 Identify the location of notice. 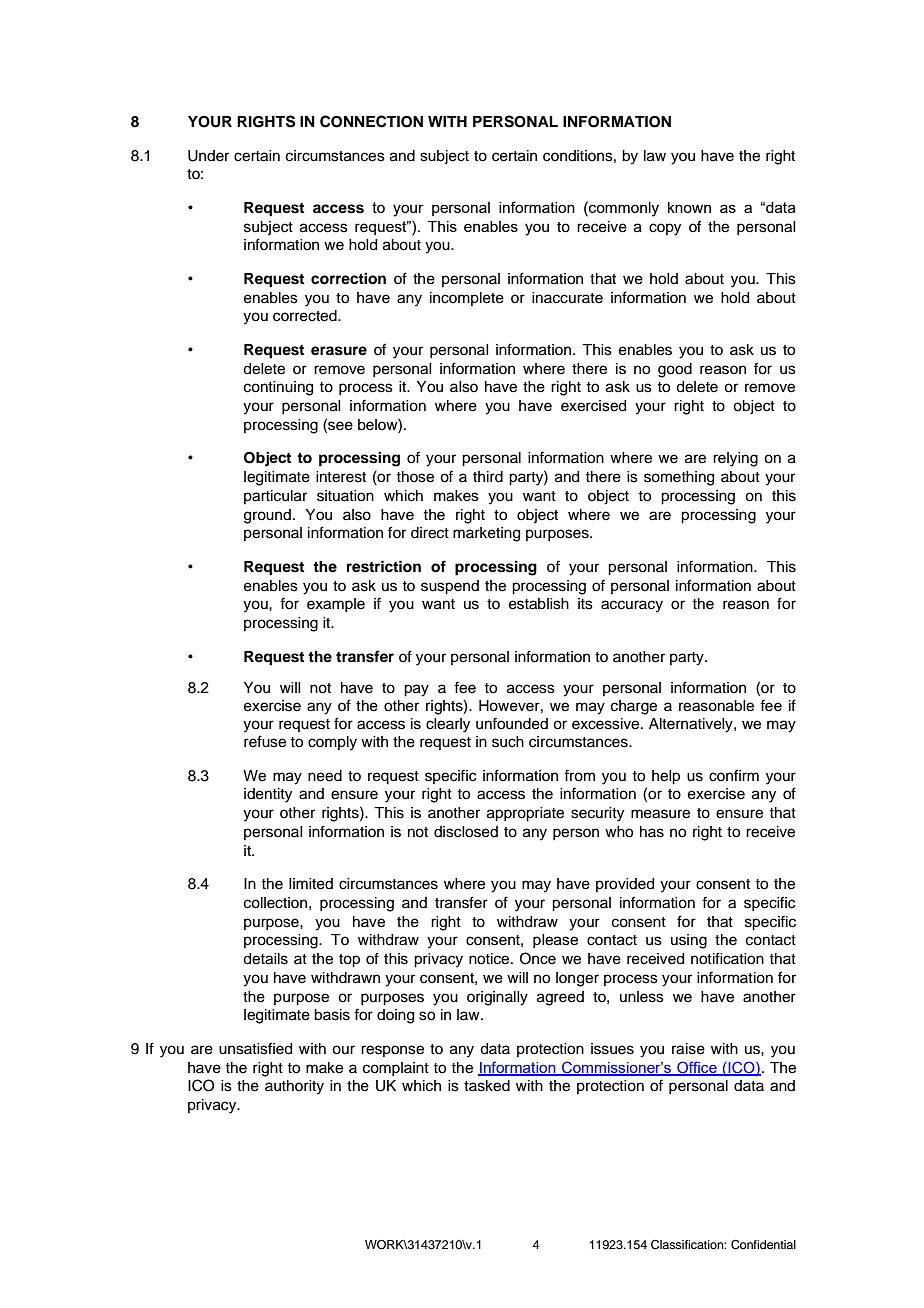
(490, 959).
